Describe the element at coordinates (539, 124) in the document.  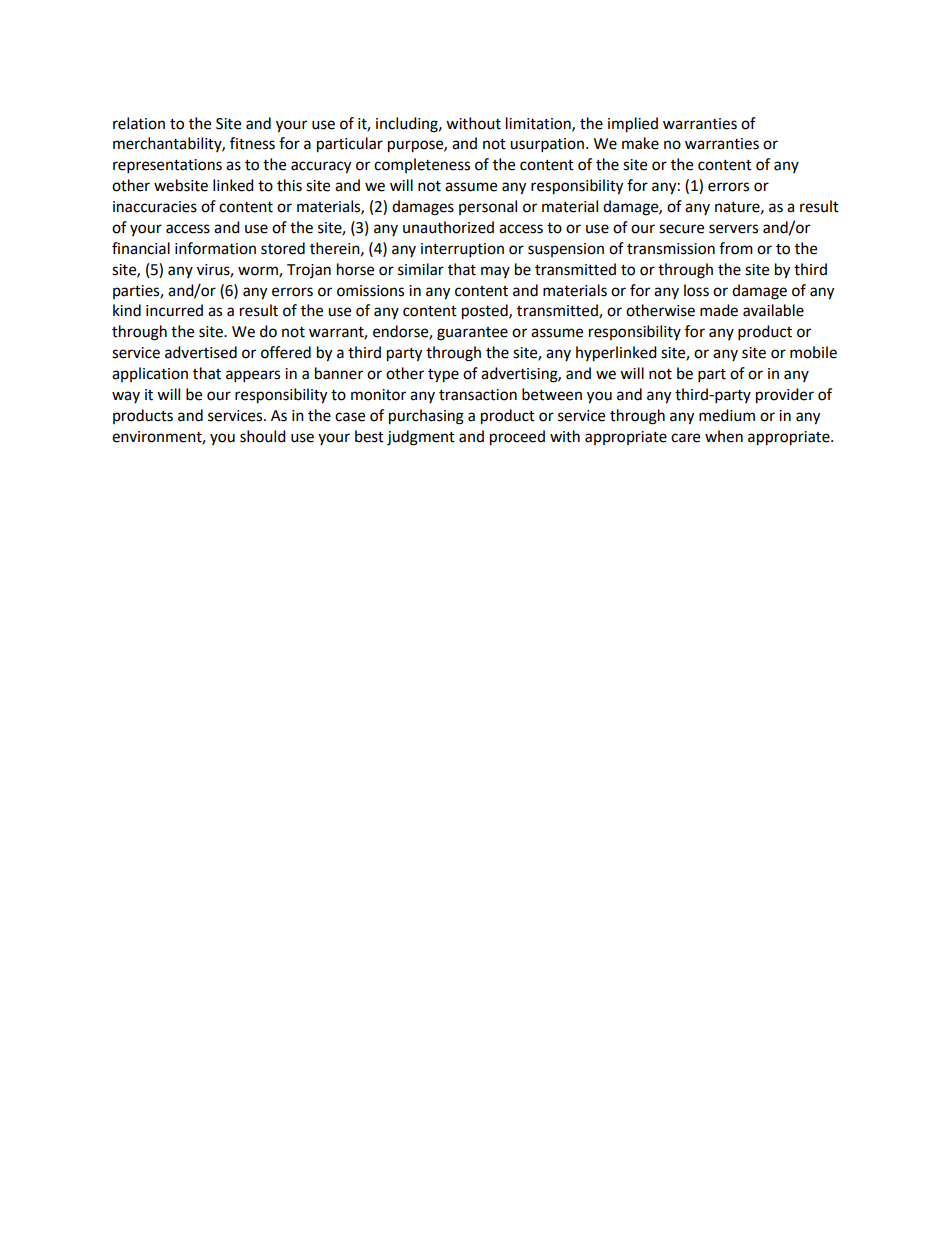
I see `limitation` at that location.
